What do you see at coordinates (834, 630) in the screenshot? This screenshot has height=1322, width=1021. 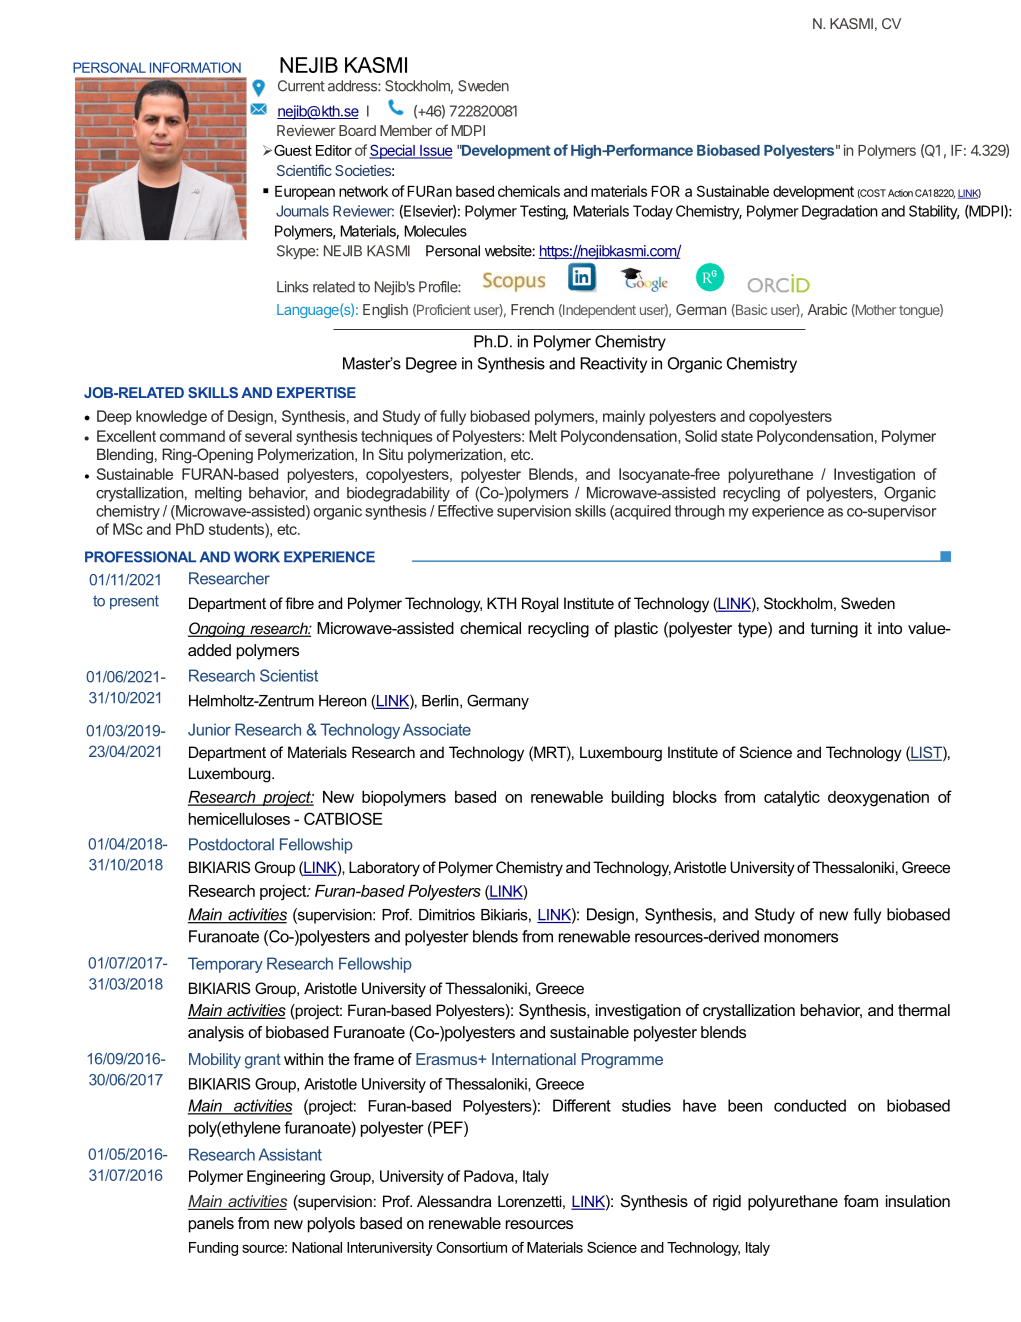 I see `turning` at bounding box center [834, 630].
